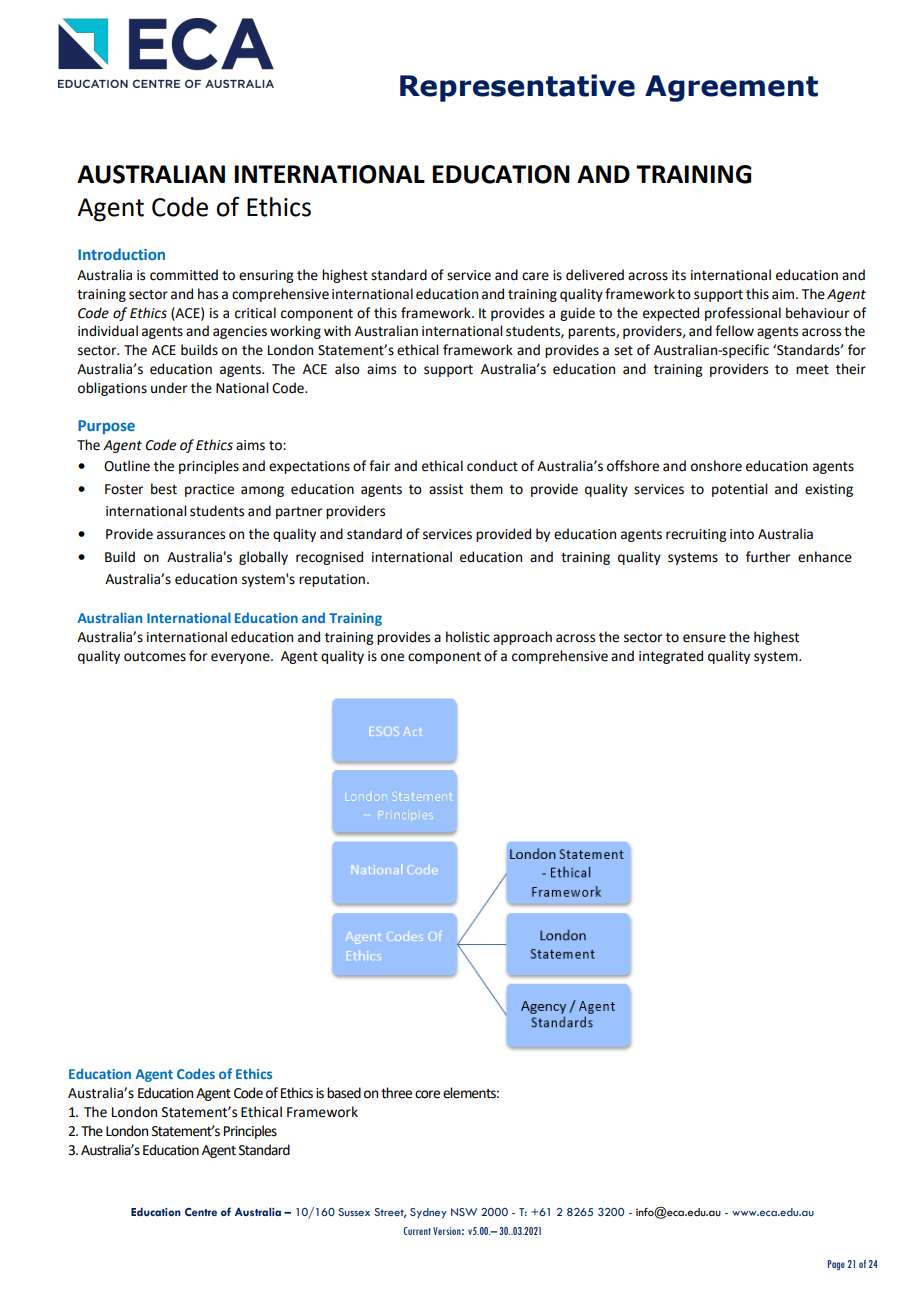  Describe the element at coordinates (121, 254) in the screenshot. I see `Introduction` at that location.
